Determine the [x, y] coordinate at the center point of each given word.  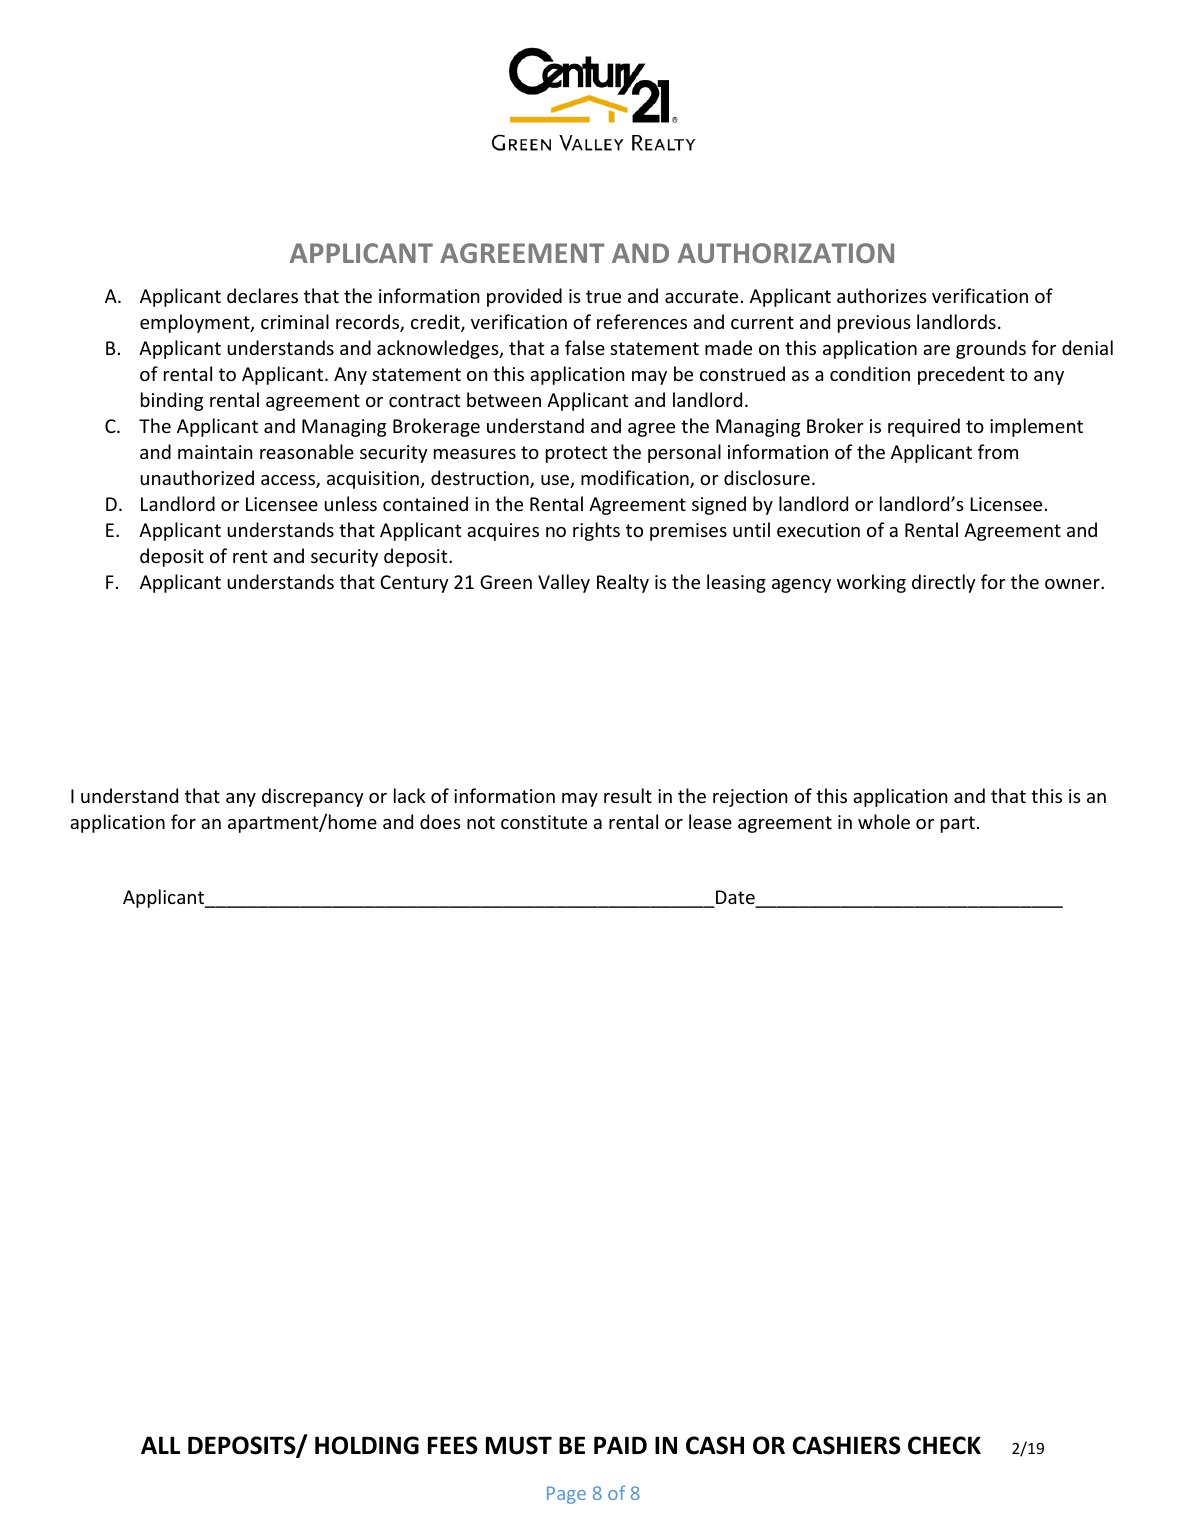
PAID [620, 1445]
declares [262, 295]
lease [710, 821]
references [642, 321]
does [440, 821]
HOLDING [367, 1445]
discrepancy [313, 797]
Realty [623, 583]
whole [884, 821]
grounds [991, 349]
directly [944, 583]
